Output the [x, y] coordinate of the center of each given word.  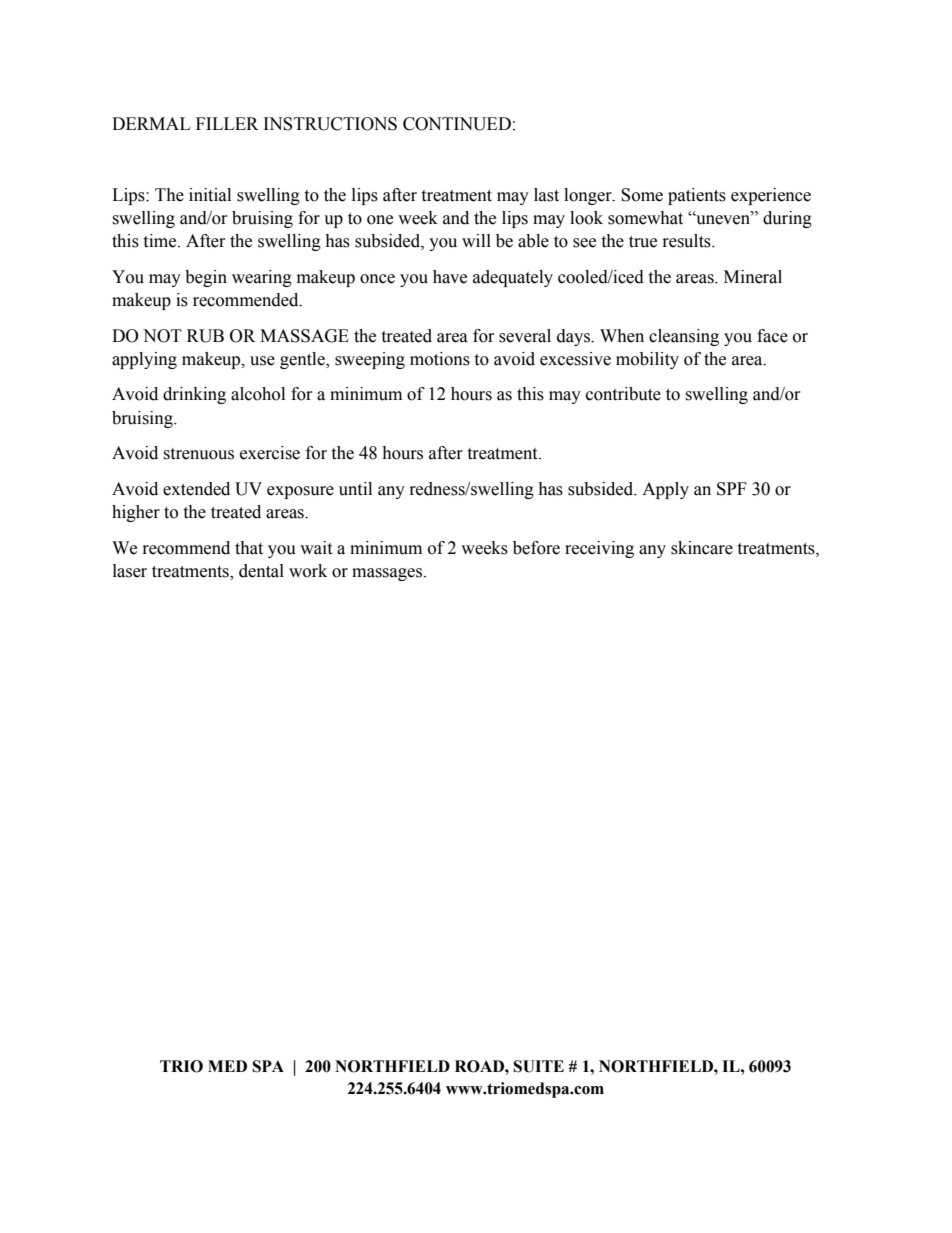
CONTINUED [457, 124]
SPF [732, 489]
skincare [702, 548]
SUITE [538, 1066]
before [536, 548]
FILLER [227, 123]
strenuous [198, 454]
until [355, 489]
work [308, 571]
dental [261, 571]
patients [697, 196]
